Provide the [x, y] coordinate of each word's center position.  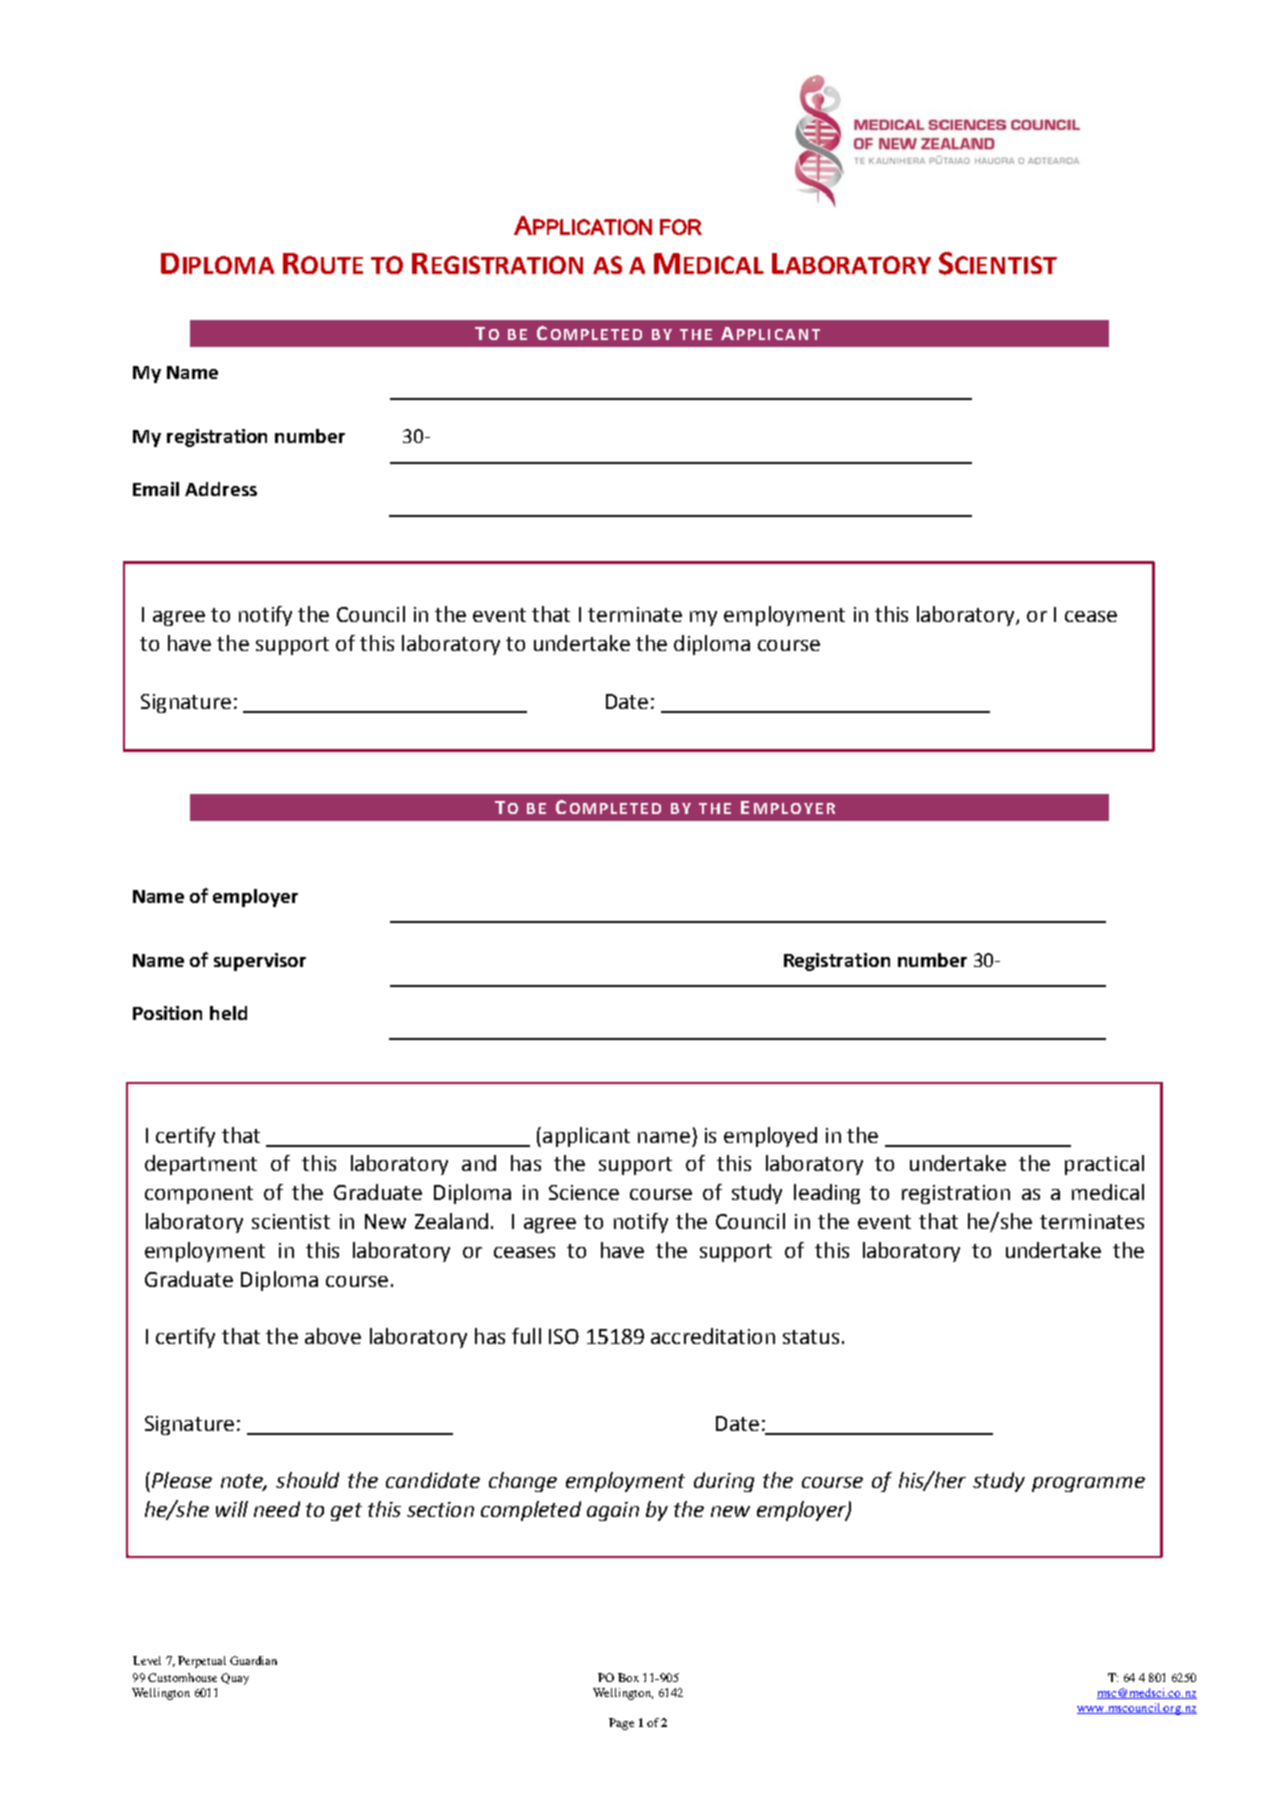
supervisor [260, 962]
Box [628, 1677]
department [201, 1165]
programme [1088, 1484]
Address [221, 489]
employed [770, 1137]
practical [1104, 1165]
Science [584, 1192]
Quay [235, 1679]
